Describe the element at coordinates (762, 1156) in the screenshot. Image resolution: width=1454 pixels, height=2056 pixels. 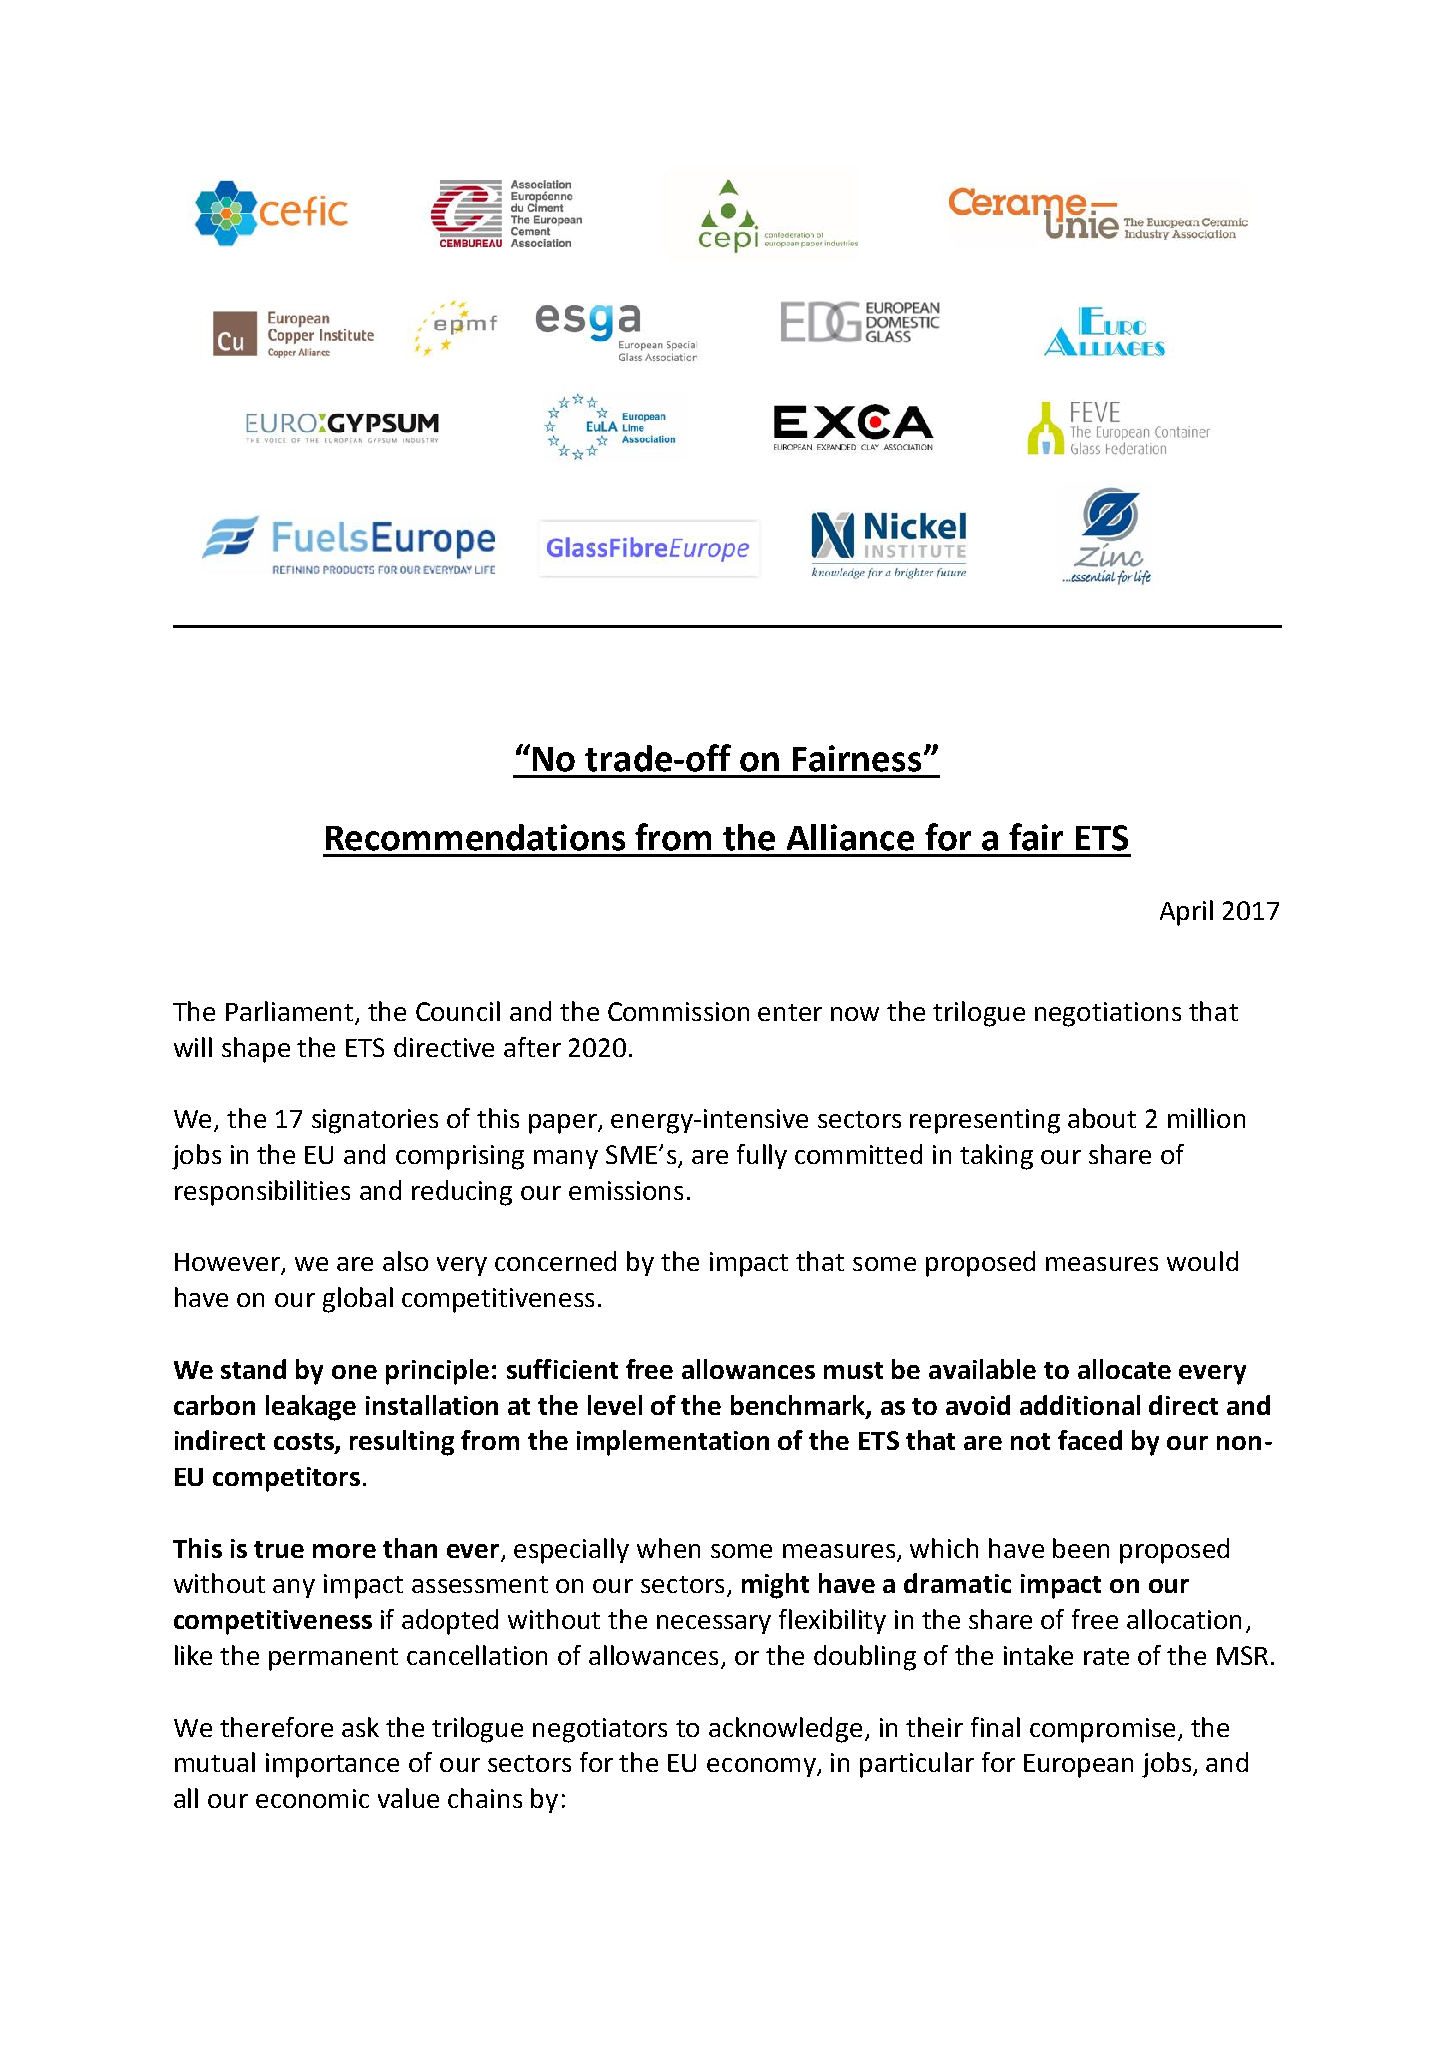
I see `fully` at that location.
